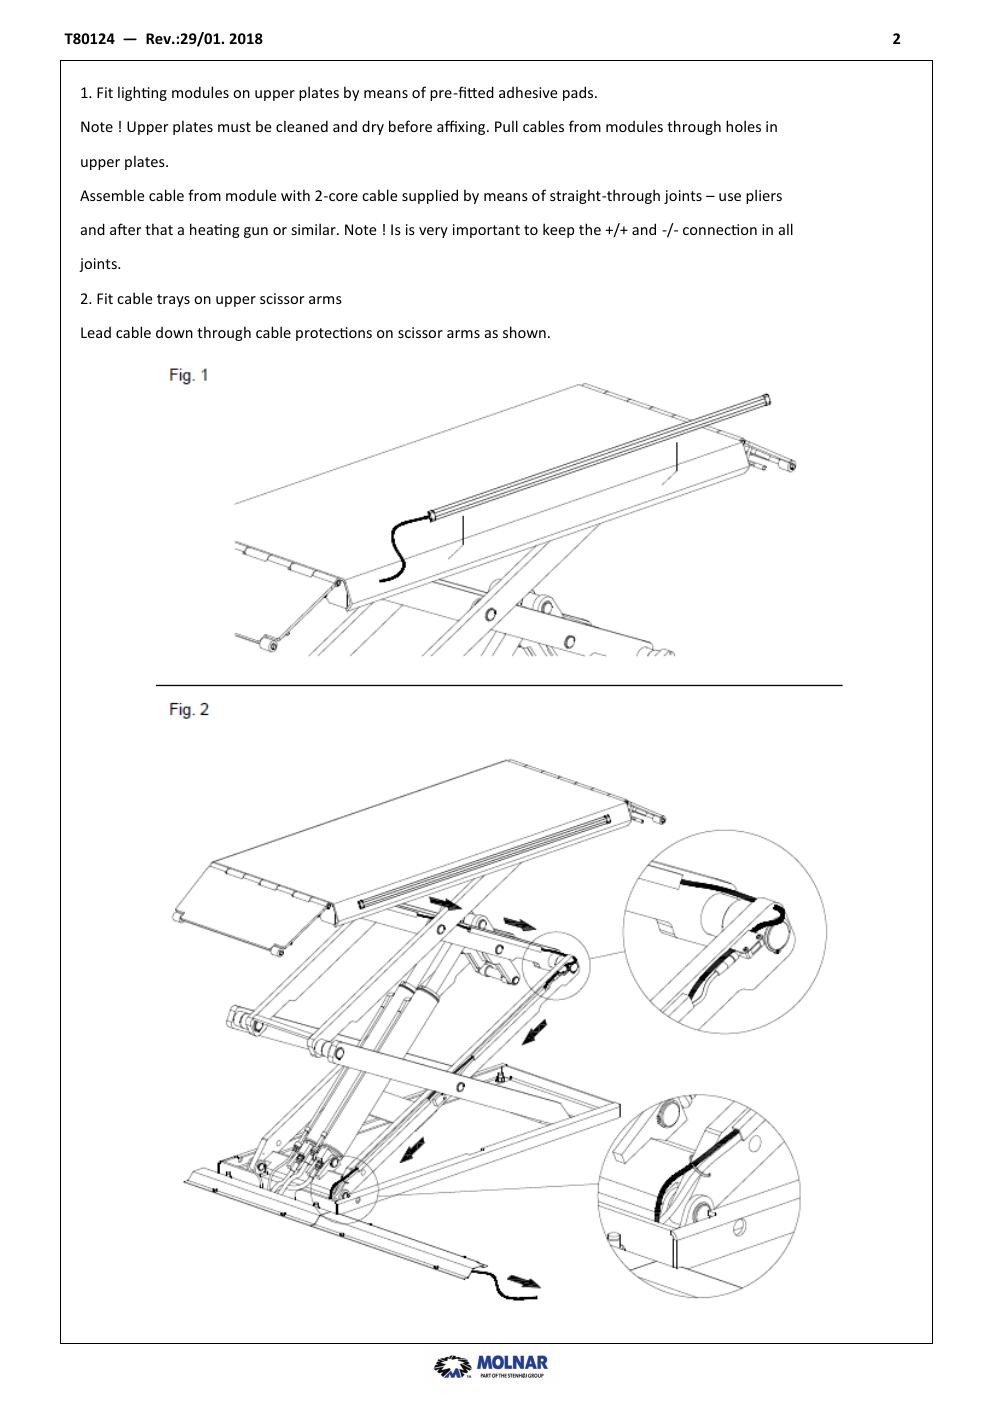  Describe the element at coordinates (720, 229) in the document. I see `connection` at that location.
